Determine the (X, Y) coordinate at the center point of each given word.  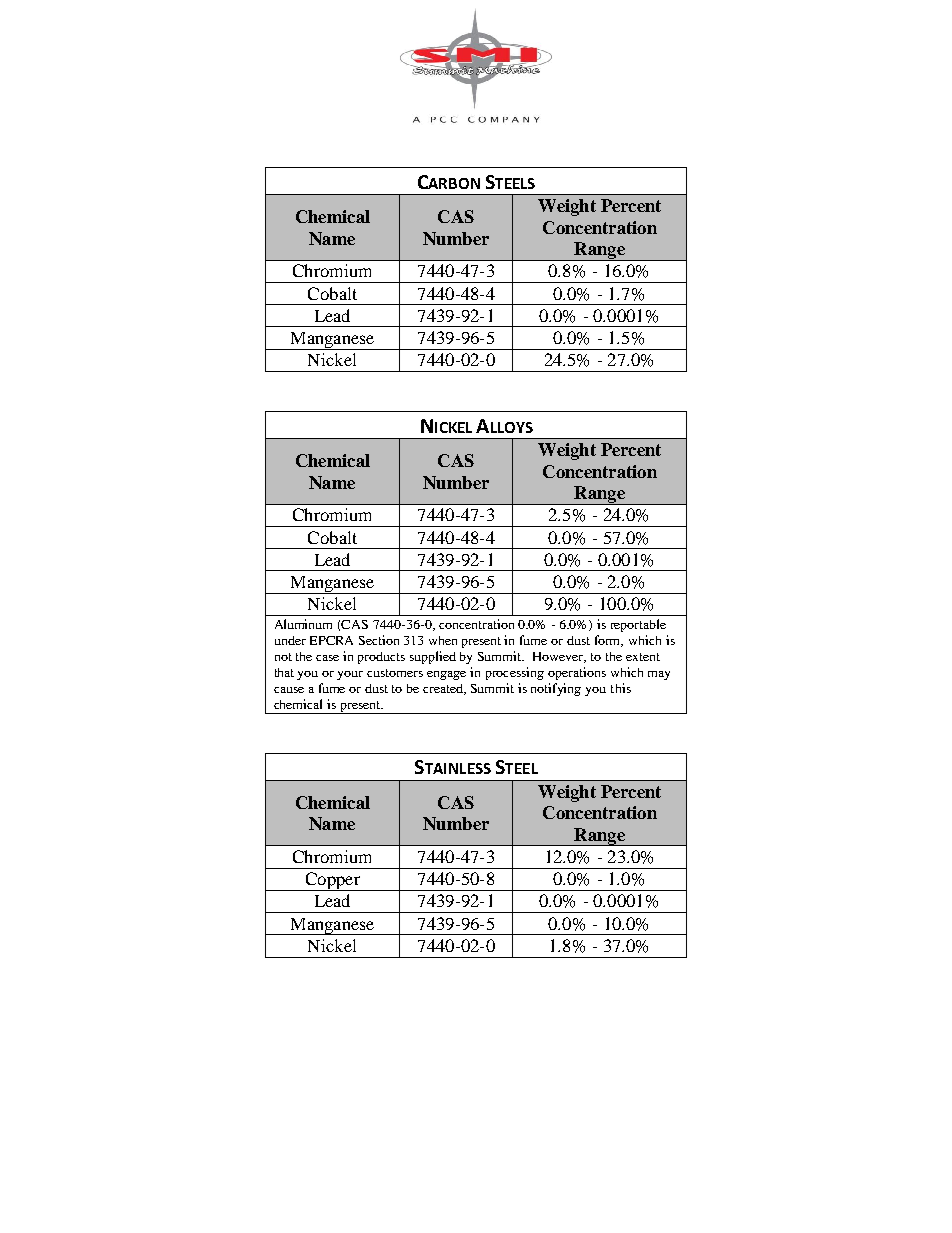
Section (379, 640)
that (284, 672)
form (609, 641)
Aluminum (303, 624)
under (290, 640)
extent (643, 657)
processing (515, 673)
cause (289, 690)
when (443, 640)
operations (577, 673)
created (444, 689)
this (621, 688)
